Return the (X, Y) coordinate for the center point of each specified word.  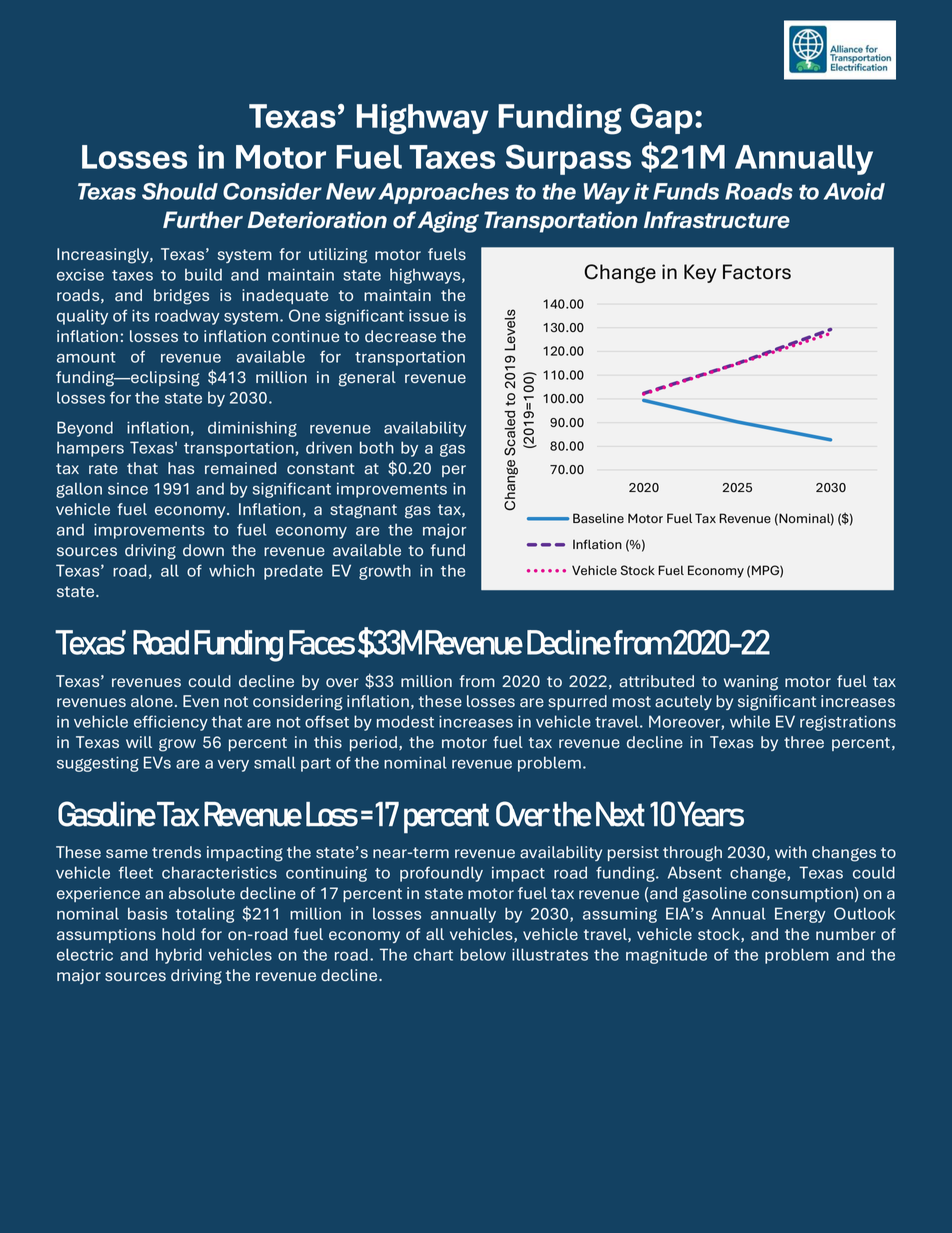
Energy (800, 915)
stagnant (363, 511)
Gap (661, 119)
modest (405, 721)
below (483, 954)
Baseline (598, 518)
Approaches (443, 193)
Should (180, 191)
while (750, 721)
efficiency (171, 723)
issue (429, 315)
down (203, 550)
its (140, 315)
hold (178, 934)
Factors (757, 272)
